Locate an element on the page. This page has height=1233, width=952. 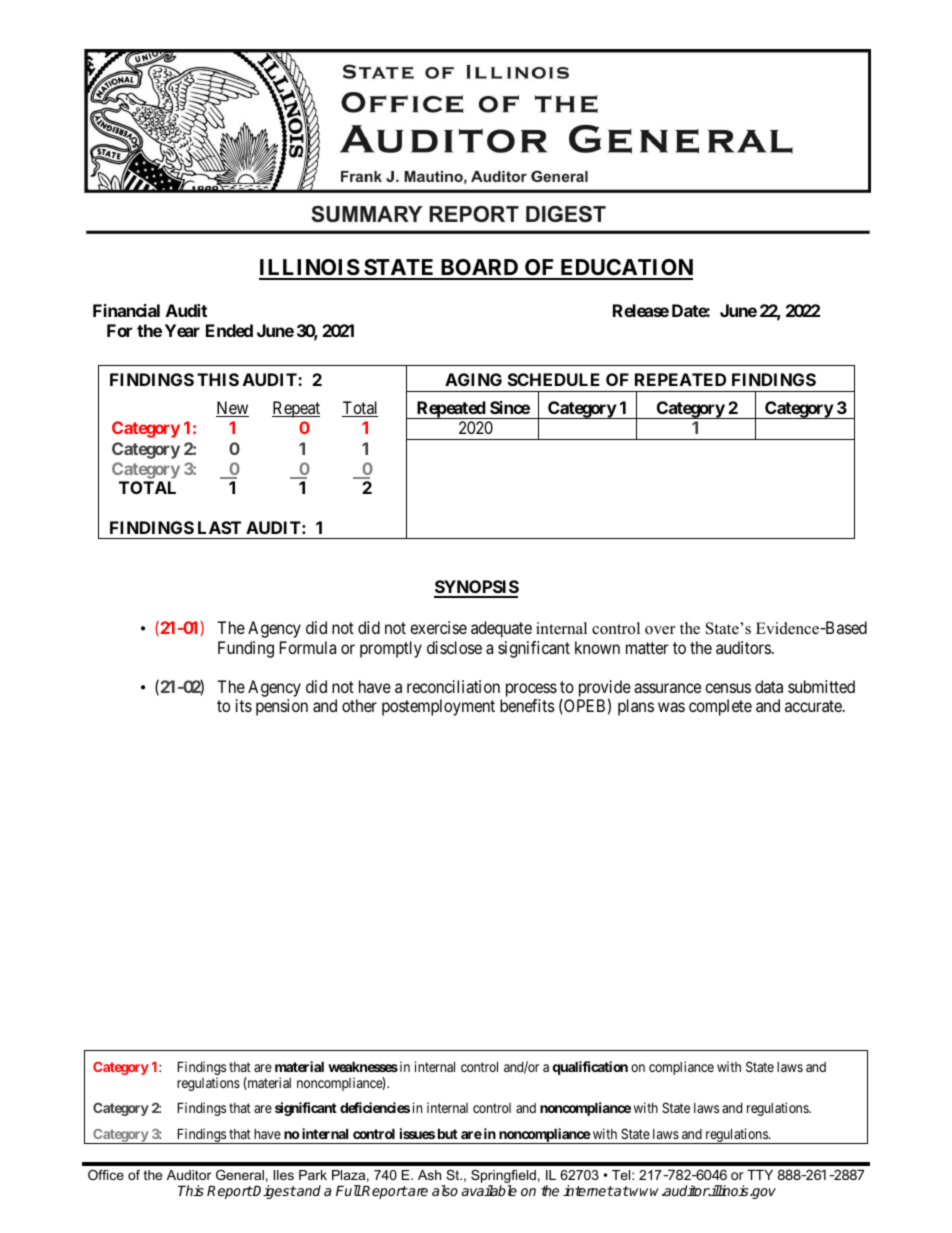
AGING is located at coordinates (473, 379).
